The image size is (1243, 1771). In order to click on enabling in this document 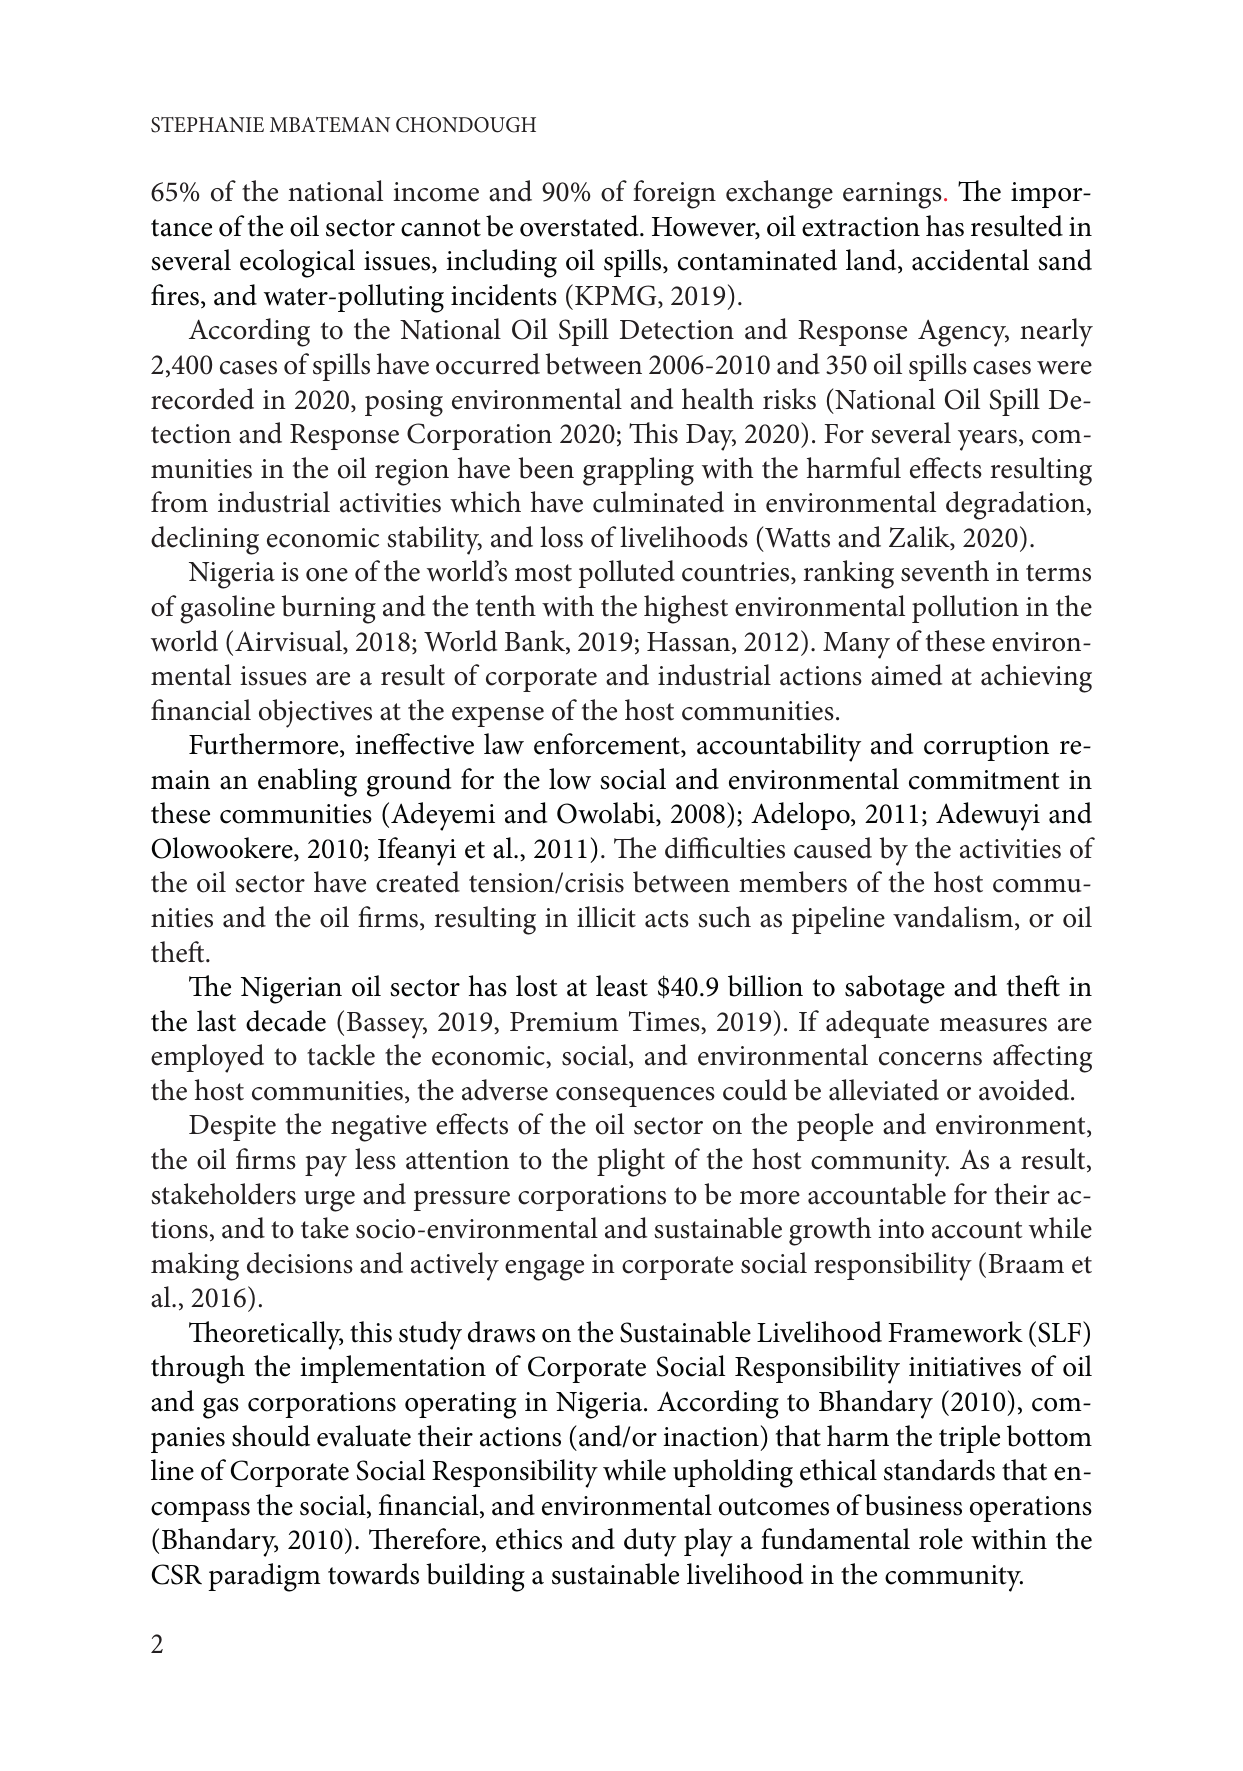, I will do `click(307, 782)`.
